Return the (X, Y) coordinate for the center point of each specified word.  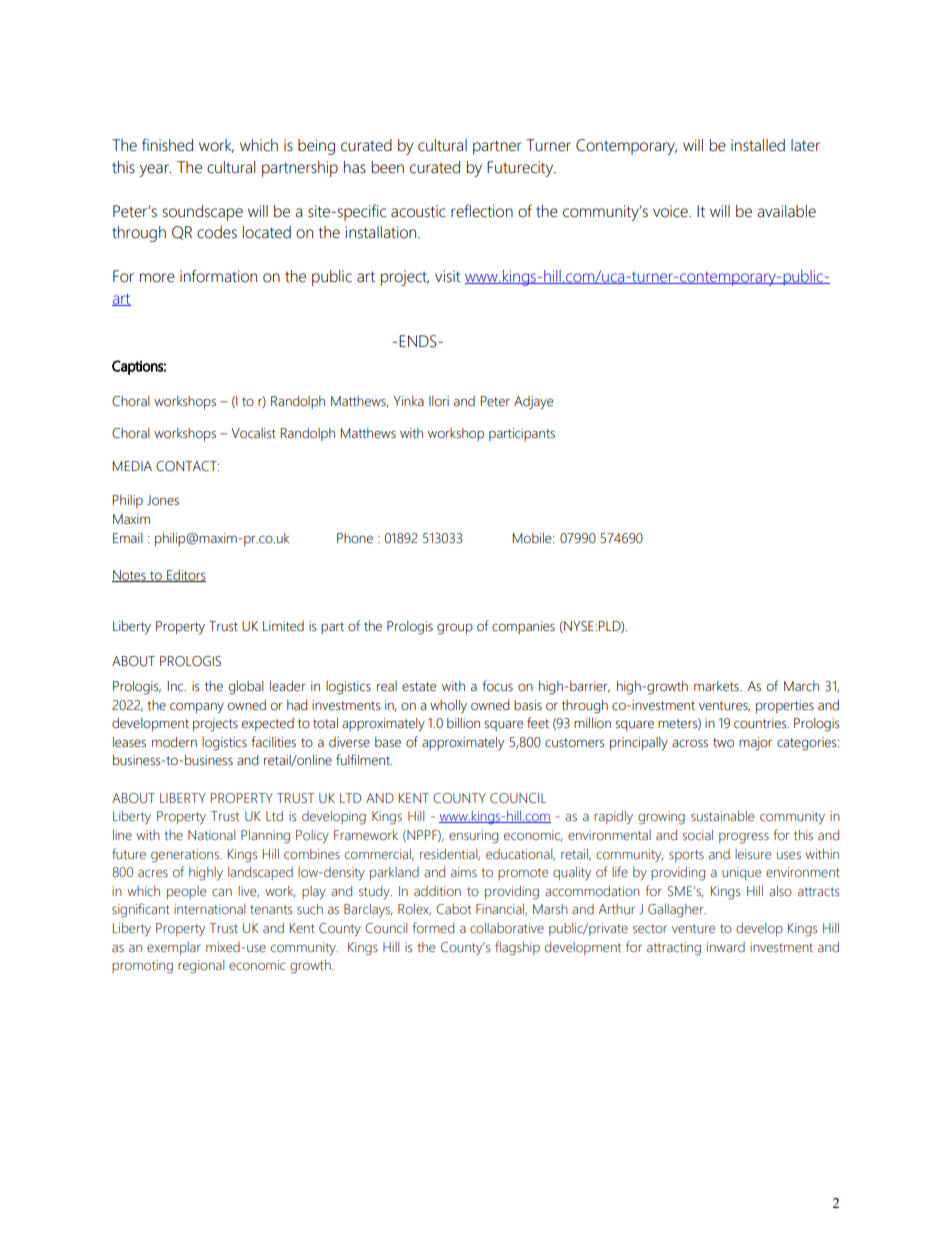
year (155, 170)
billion (463, 723)
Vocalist (253, 433)
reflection (482, 211)
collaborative (507, 928)
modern (174, 742)
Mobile (533, 538)
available (786, 211)
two (723, 743)
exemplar (174, 948)
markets (717, 686)
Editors (185, 576)
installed (758, 145)
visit (447, 276)
